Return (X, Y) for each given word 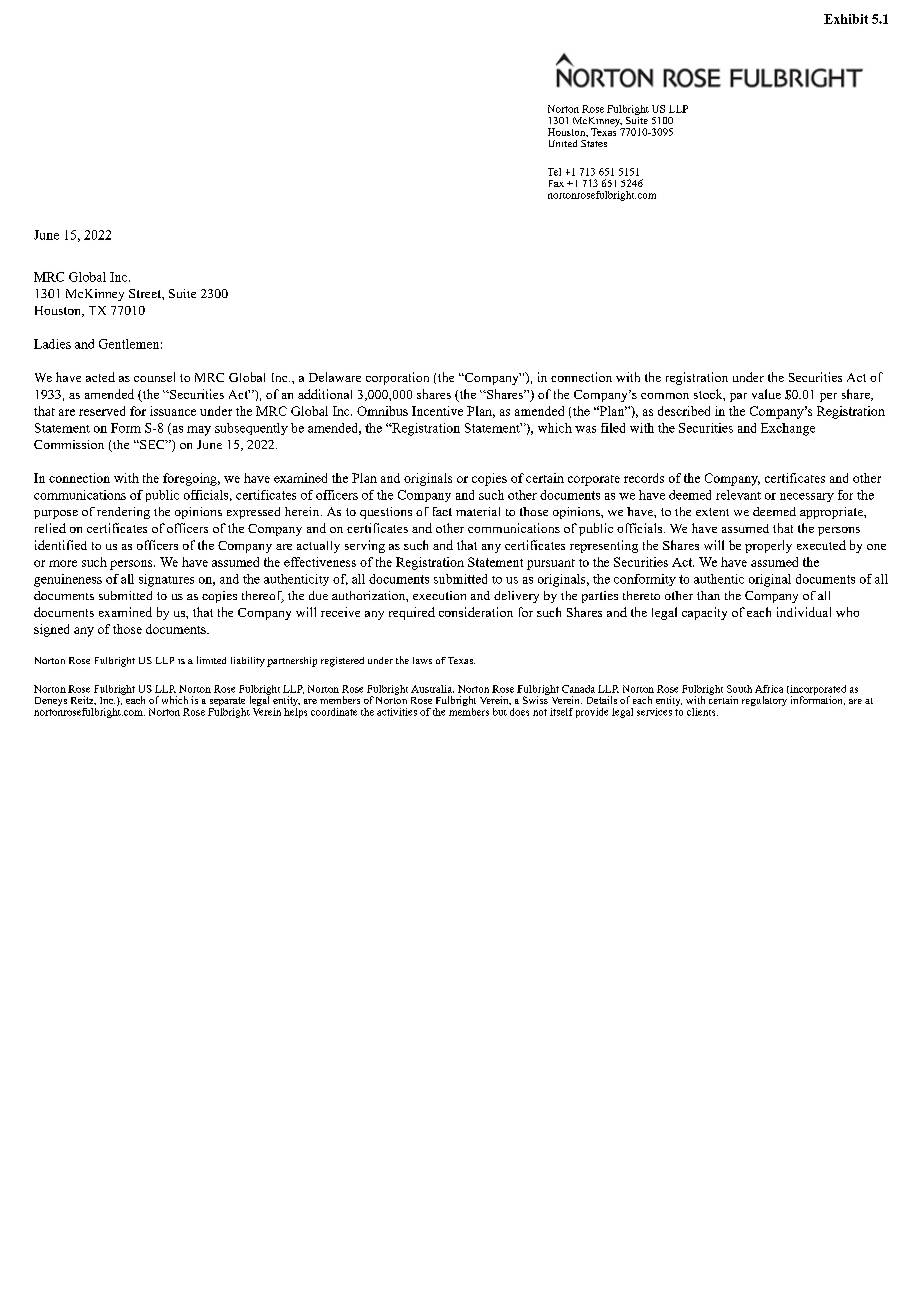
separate (227, 703)
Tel (554, 172)
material (478, 511)
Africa (769, 689)
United (563, 143)
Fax (556, 183)
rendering (123, 513)
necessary (807, 497)
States (594, 143)
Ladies (52, 344)
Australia (432, 689)
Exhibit (846, 19)
